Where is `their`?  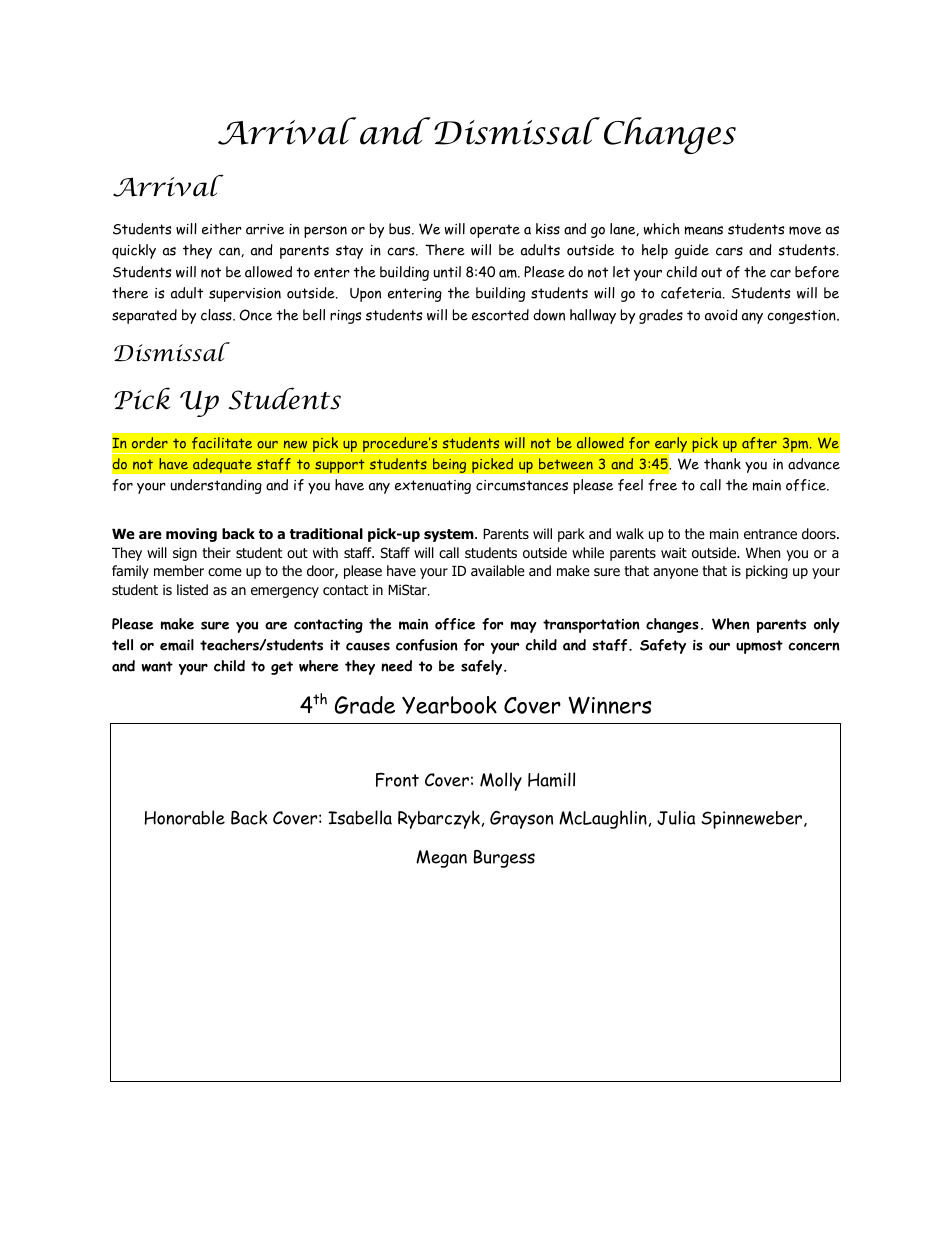 their is located at coordinates (216, 552).
